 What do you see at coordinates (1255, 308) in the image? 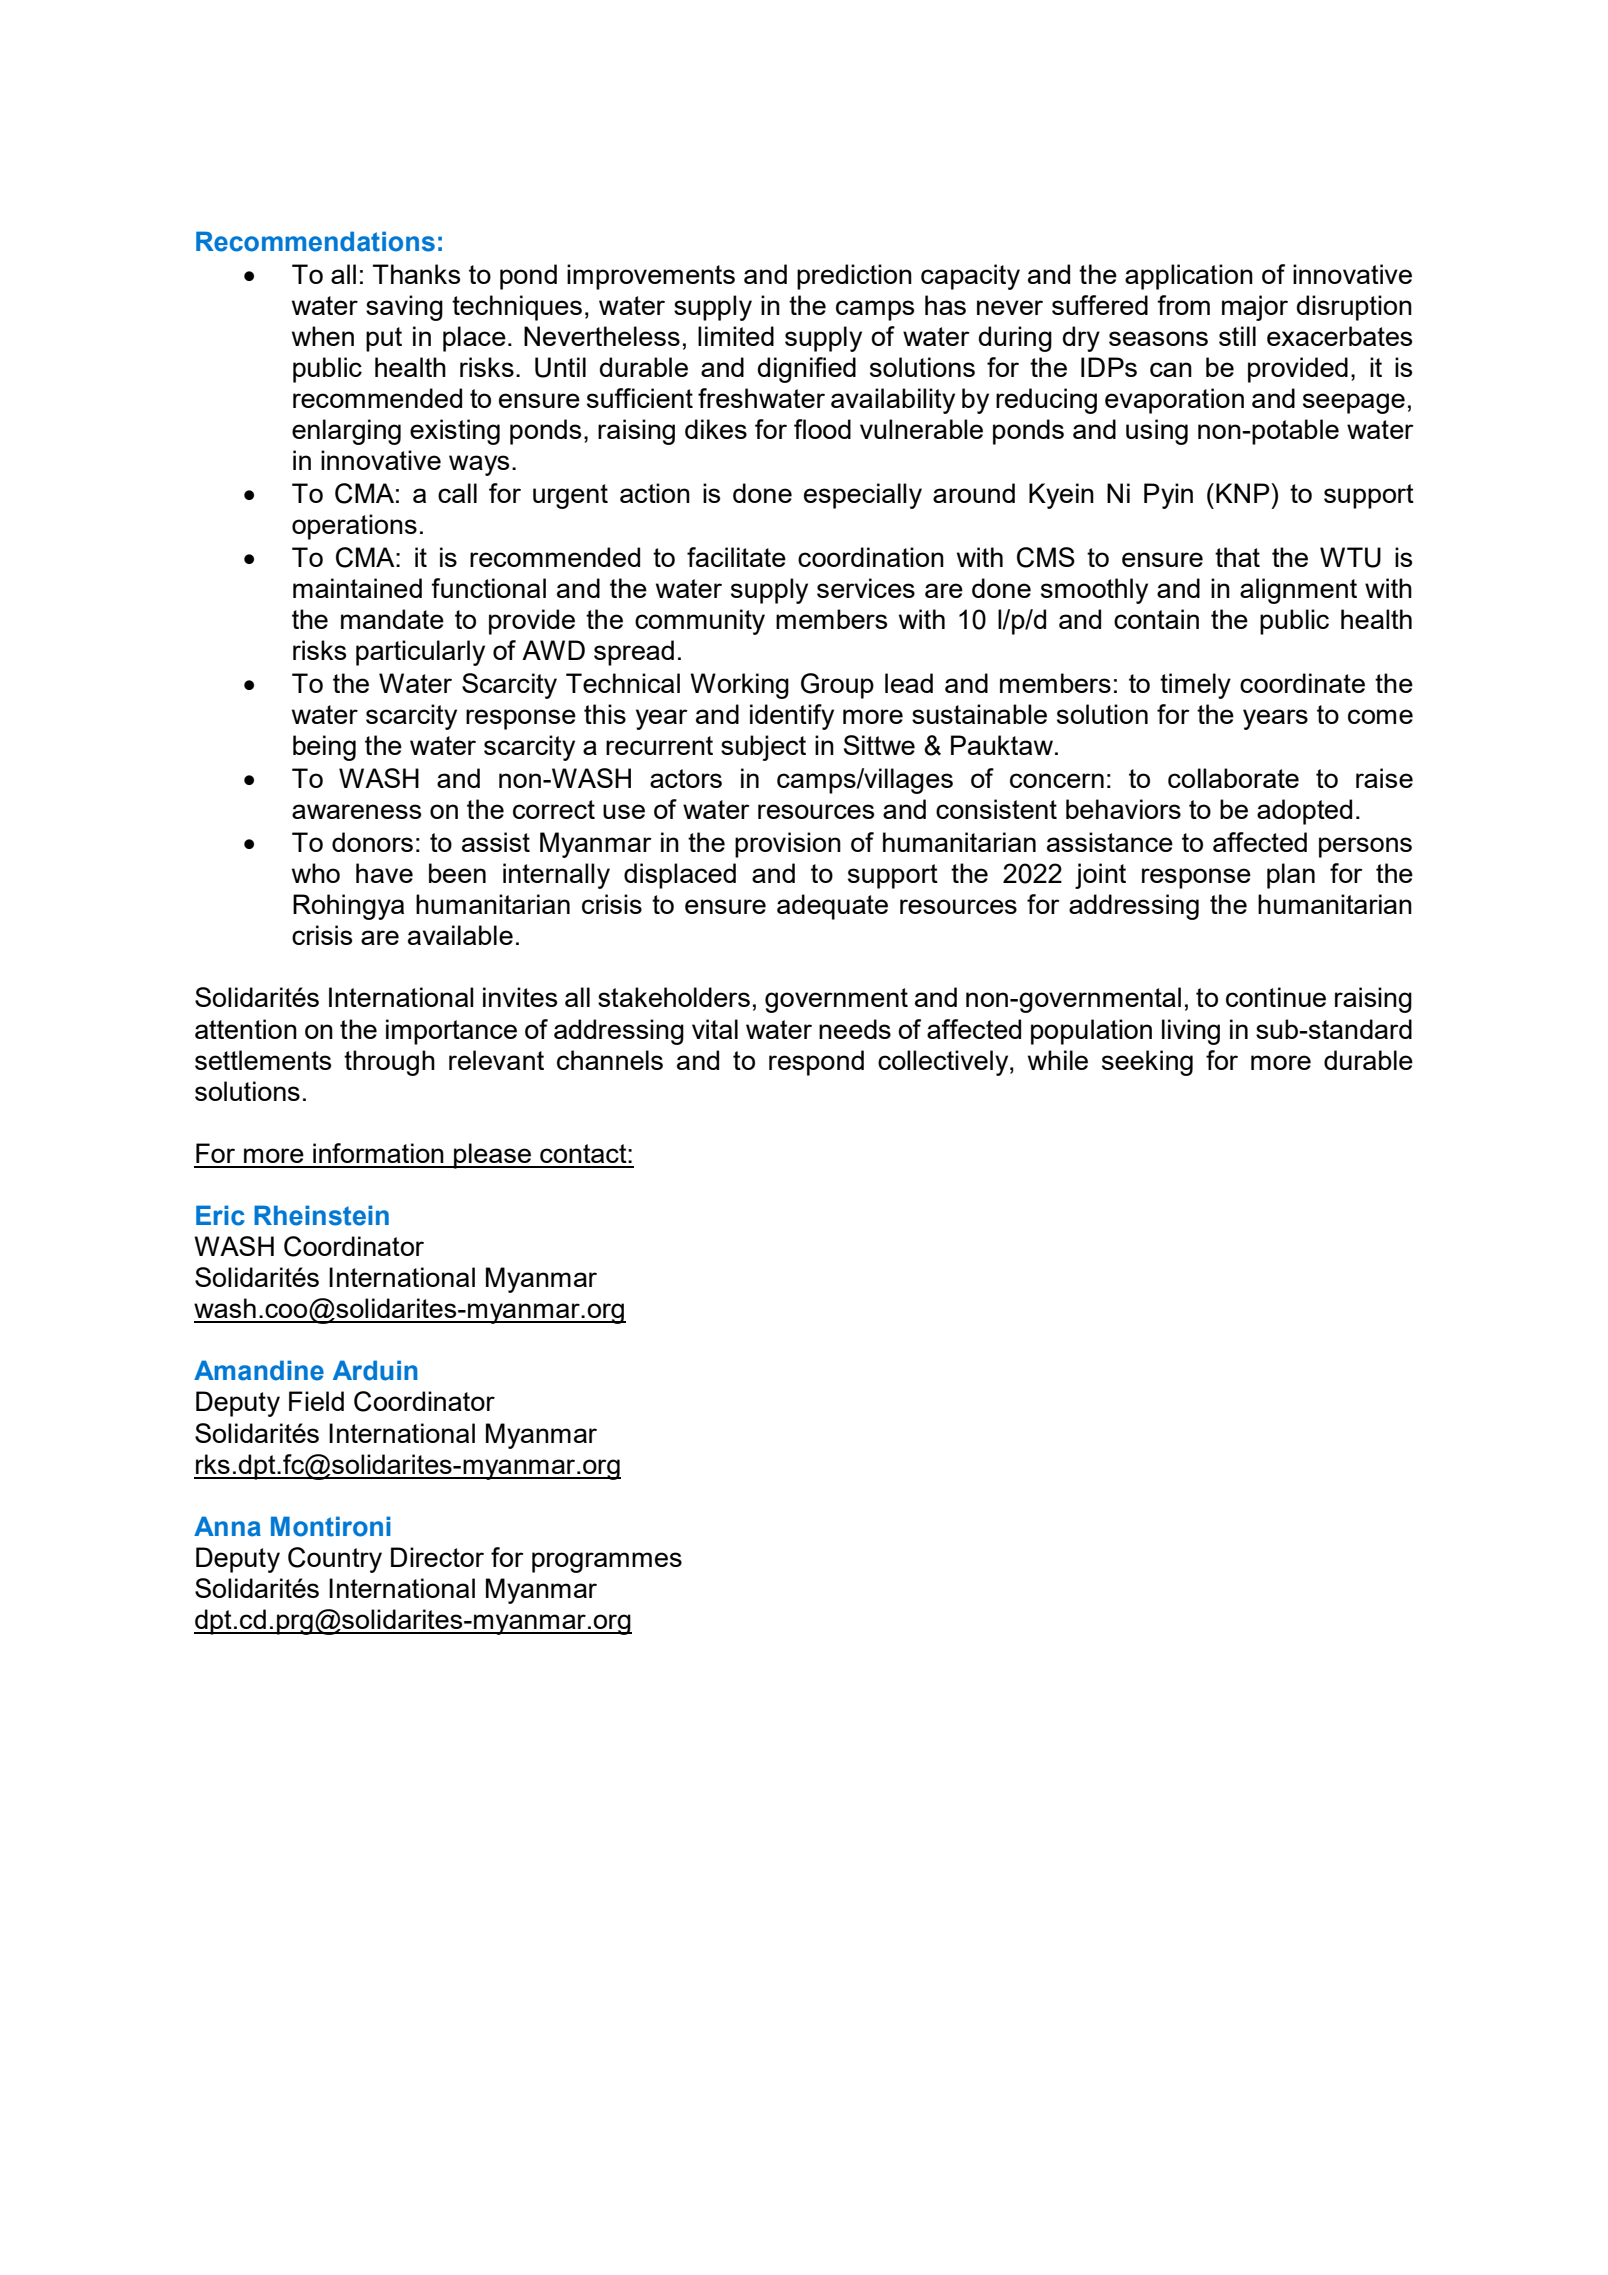
I see `major` at bounding box center [1255, 308].
